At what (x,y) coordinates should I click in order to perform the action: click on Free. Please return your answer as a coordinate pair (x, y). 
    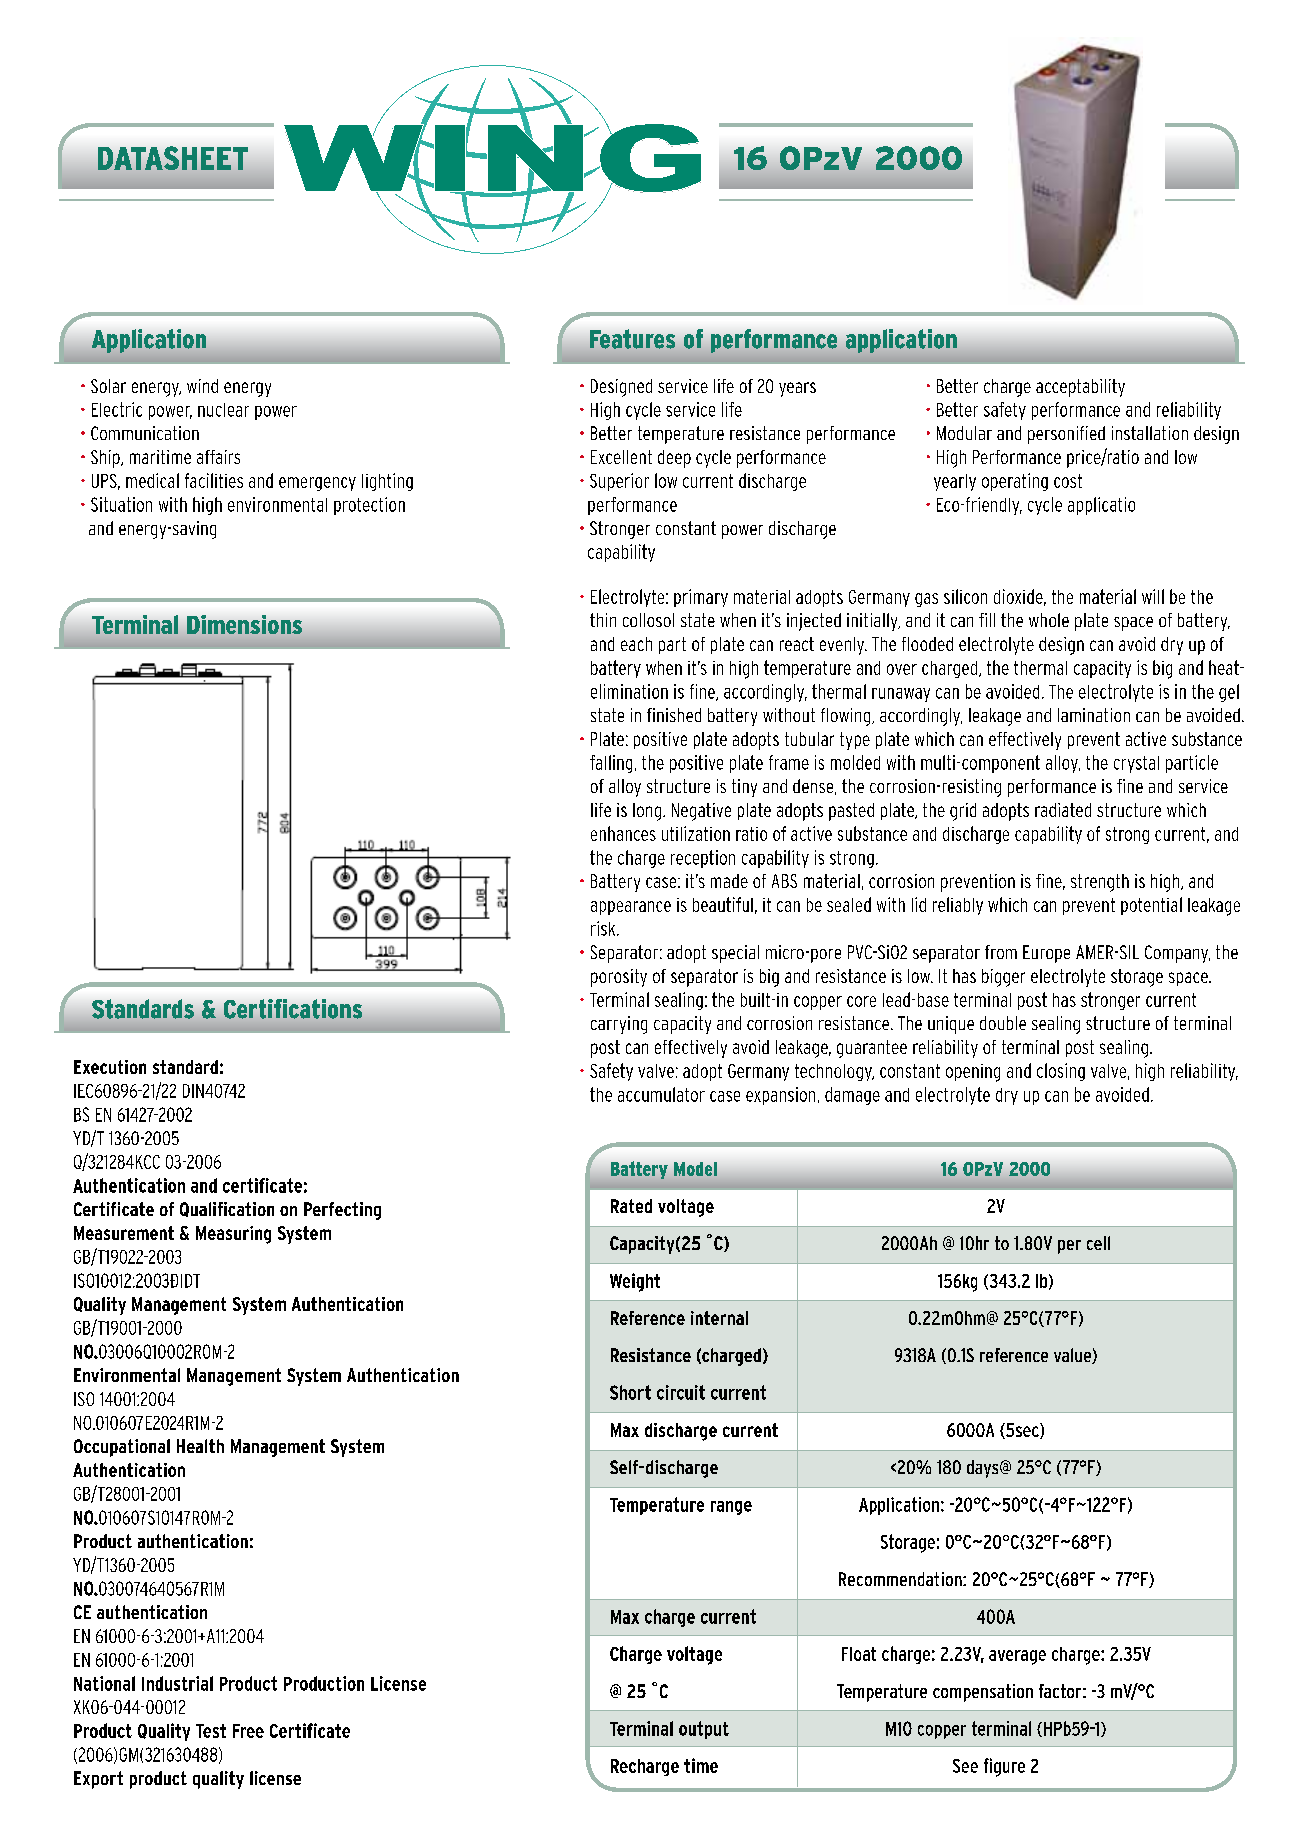
    Looking at the image, I should click on (248, 1731).
